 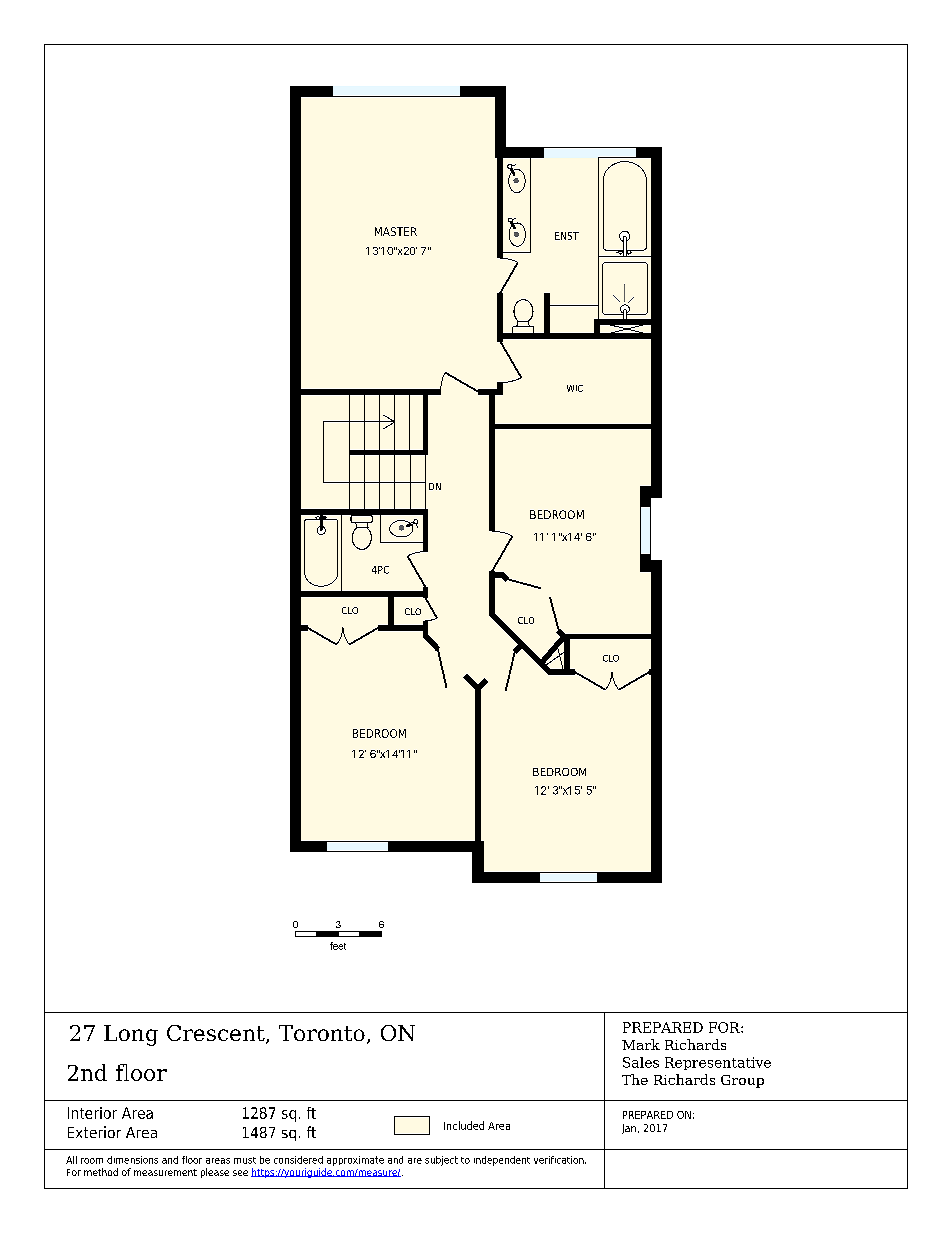 What do you see at coordinates (338, 946) in the screenshot?
I see `feet` at bounding box center [338, 946].
